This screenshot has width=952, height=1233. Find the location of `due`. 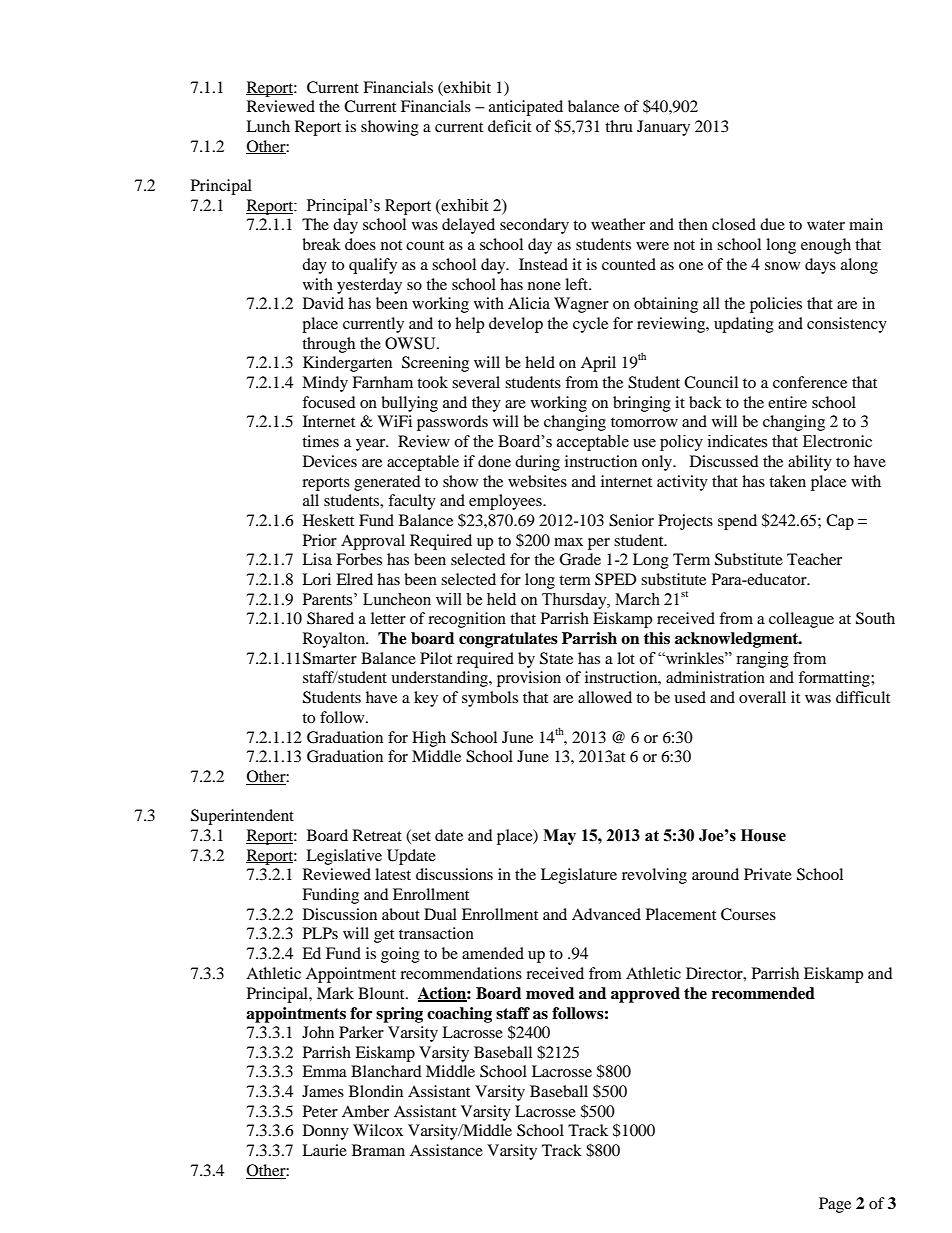

due is located at coordinates (772, 224).
